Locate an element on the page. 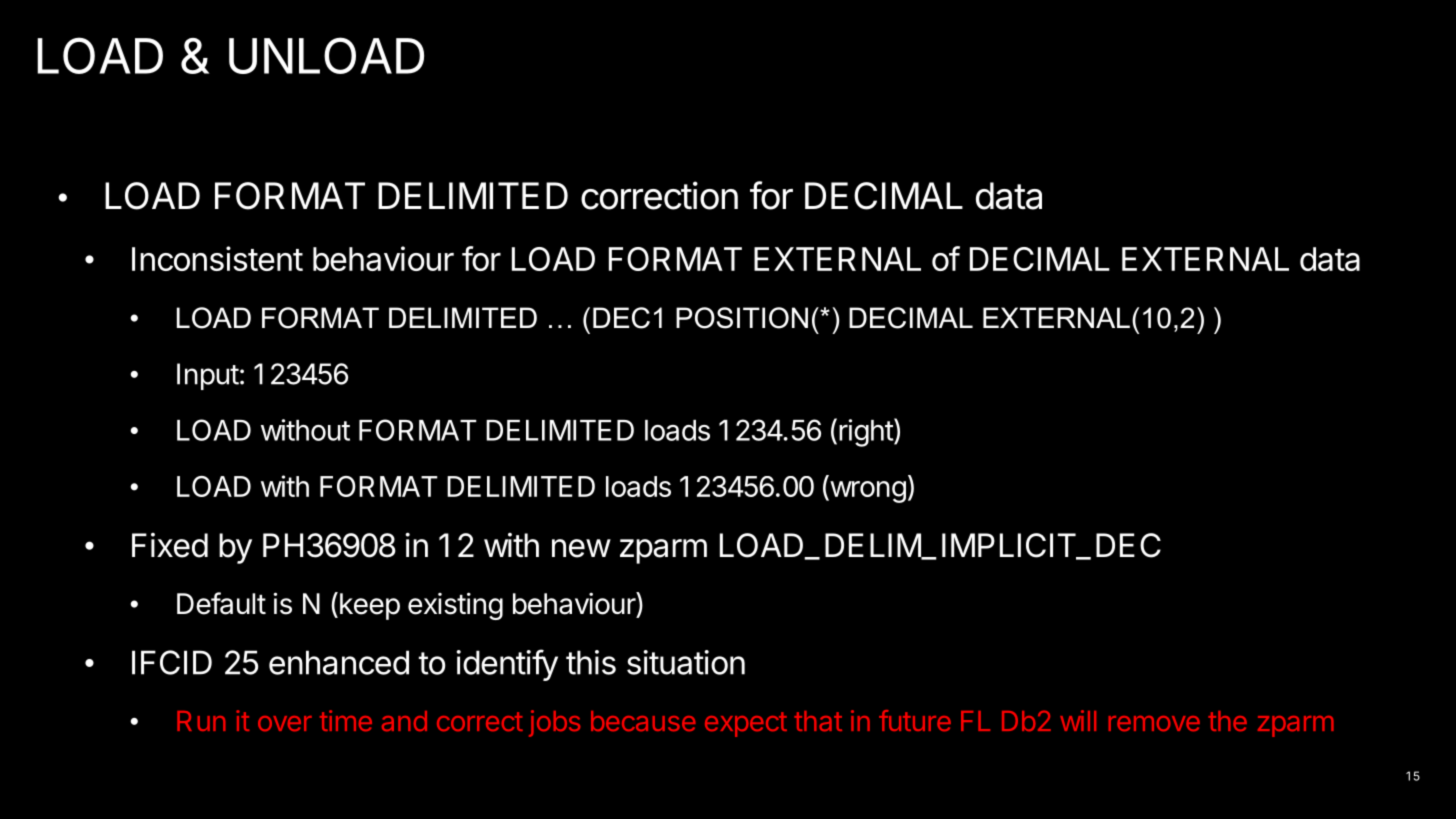 The image size is (1456, 819). situation is located at coordinates (686, 662).
